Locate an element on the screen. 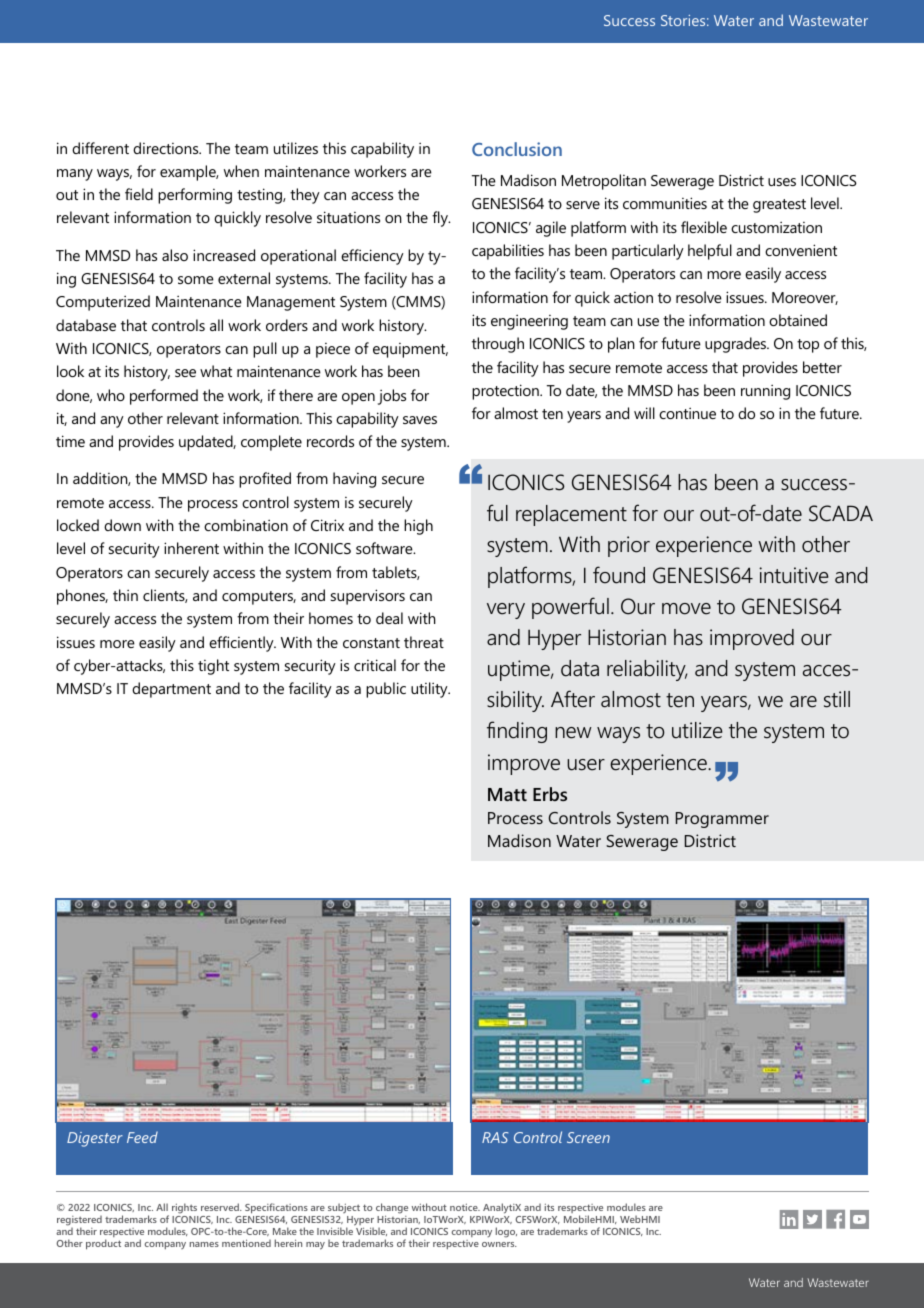 Image resolution: width=924 pixels, height=1308 pixels. Matt is located at coordinates (507, 794).
